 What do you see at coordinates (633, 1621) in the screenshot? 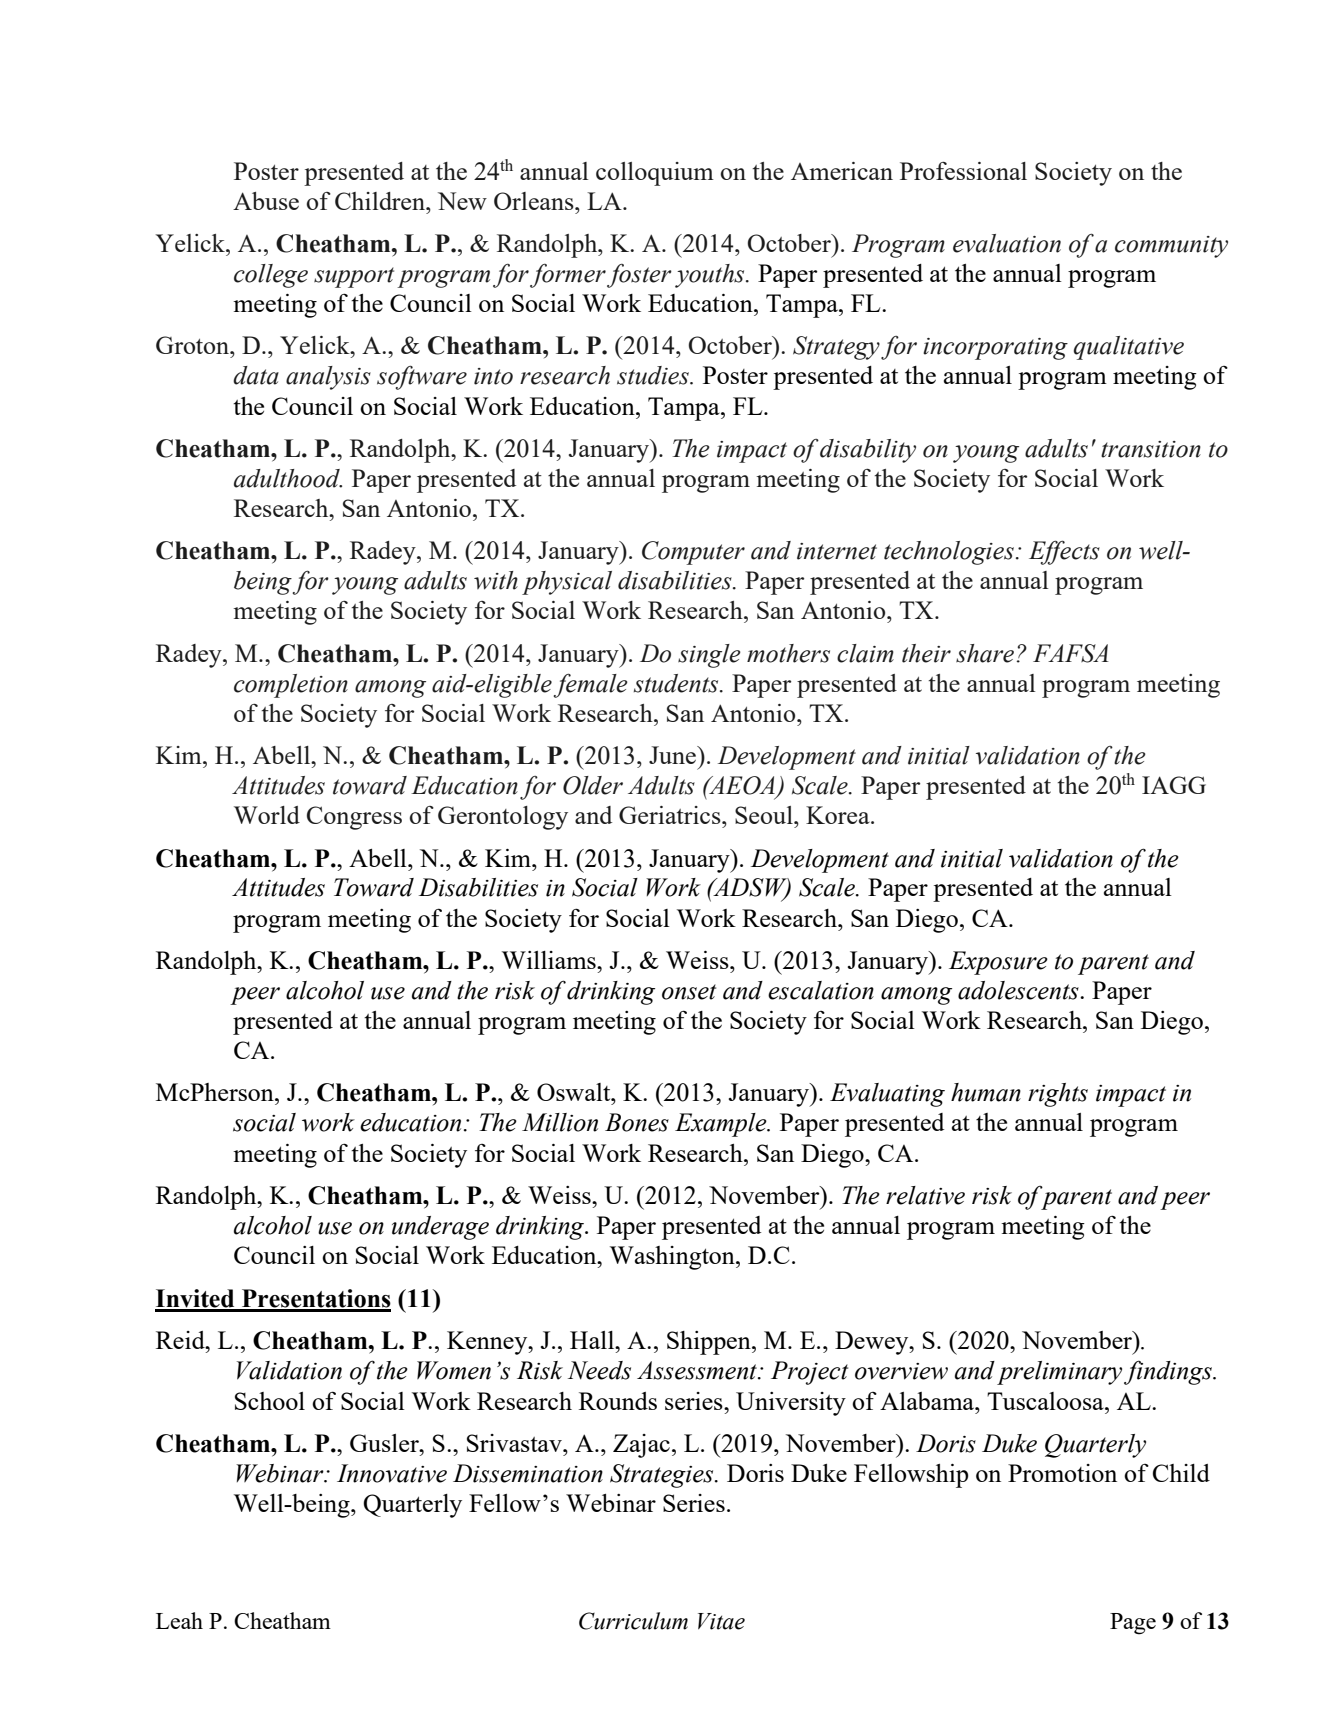
I see `Curriculum` at bounding box center [633, 1621].
